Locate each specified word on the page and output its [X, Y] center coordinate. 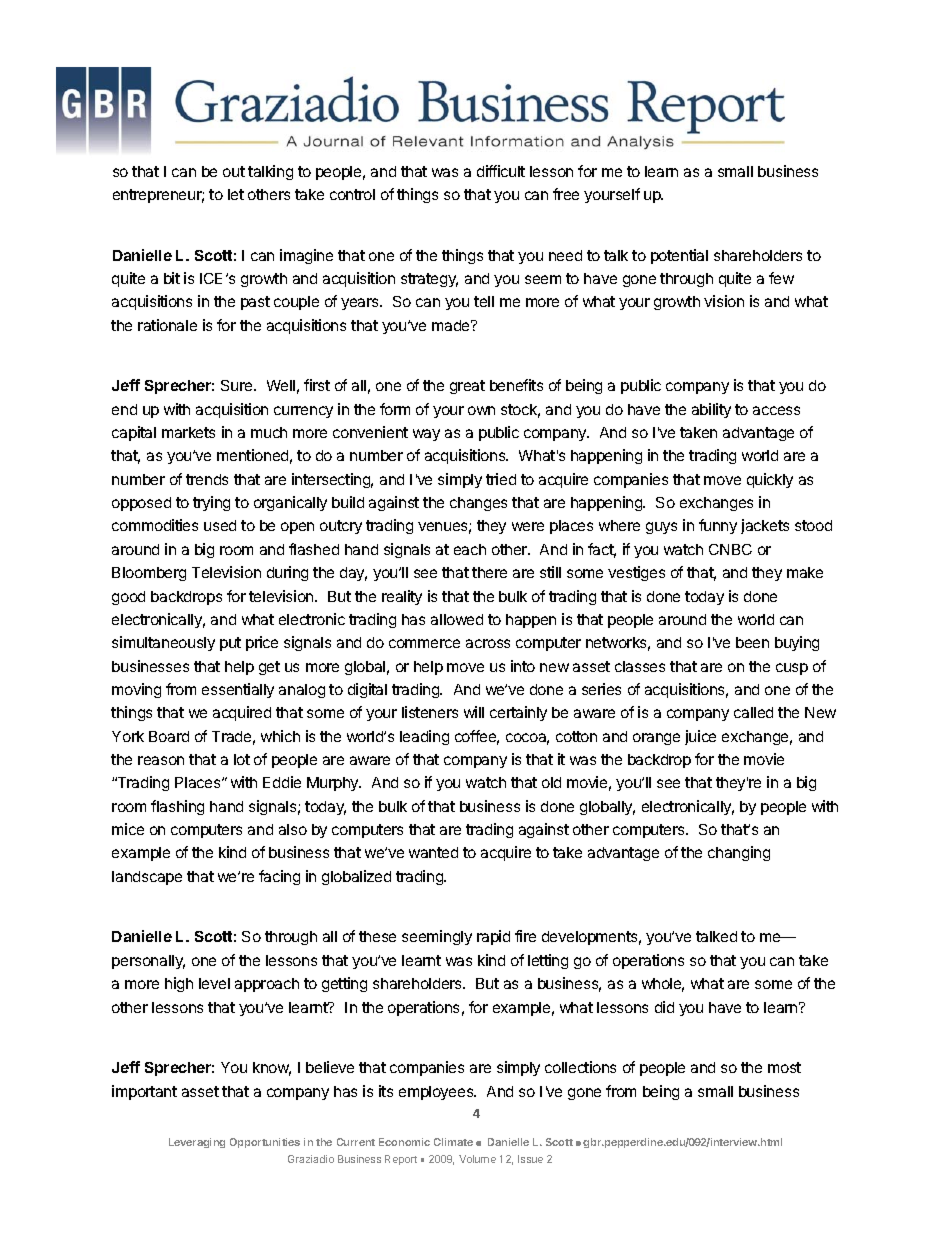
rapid [493, 937]
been [752, 642]
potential [679, 256]
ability [711, 410]
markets [188, 432]
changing [739, 853]
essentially [238, 690]
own [481, 410]
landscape [147, 878]
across [488, 643]
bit [172, 278]
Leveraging [197, 1143]
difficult [501, 171]
